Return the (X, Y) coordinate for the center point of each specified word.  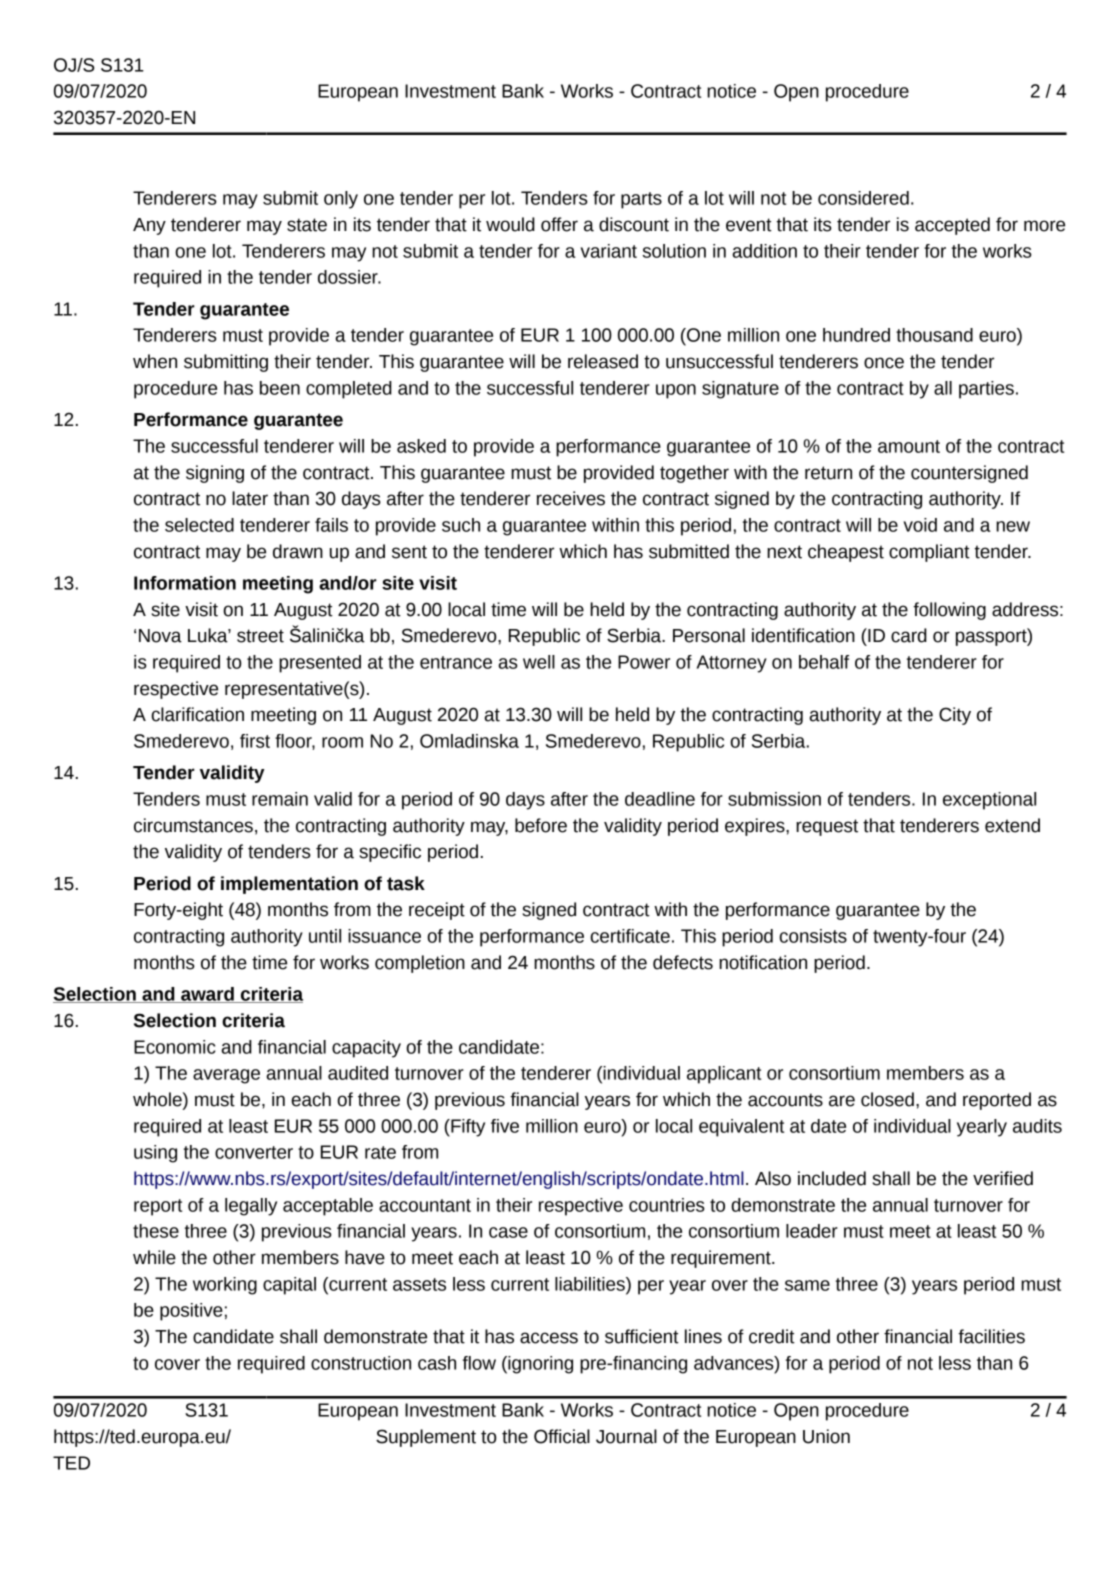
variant (609, 251)
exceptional (989, 801)
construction (361, 1363)
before (541, 825)
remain (280, 799)
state (307, 225)
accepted (952, 226)
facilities (991, 1336)
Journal (626, 1436)
